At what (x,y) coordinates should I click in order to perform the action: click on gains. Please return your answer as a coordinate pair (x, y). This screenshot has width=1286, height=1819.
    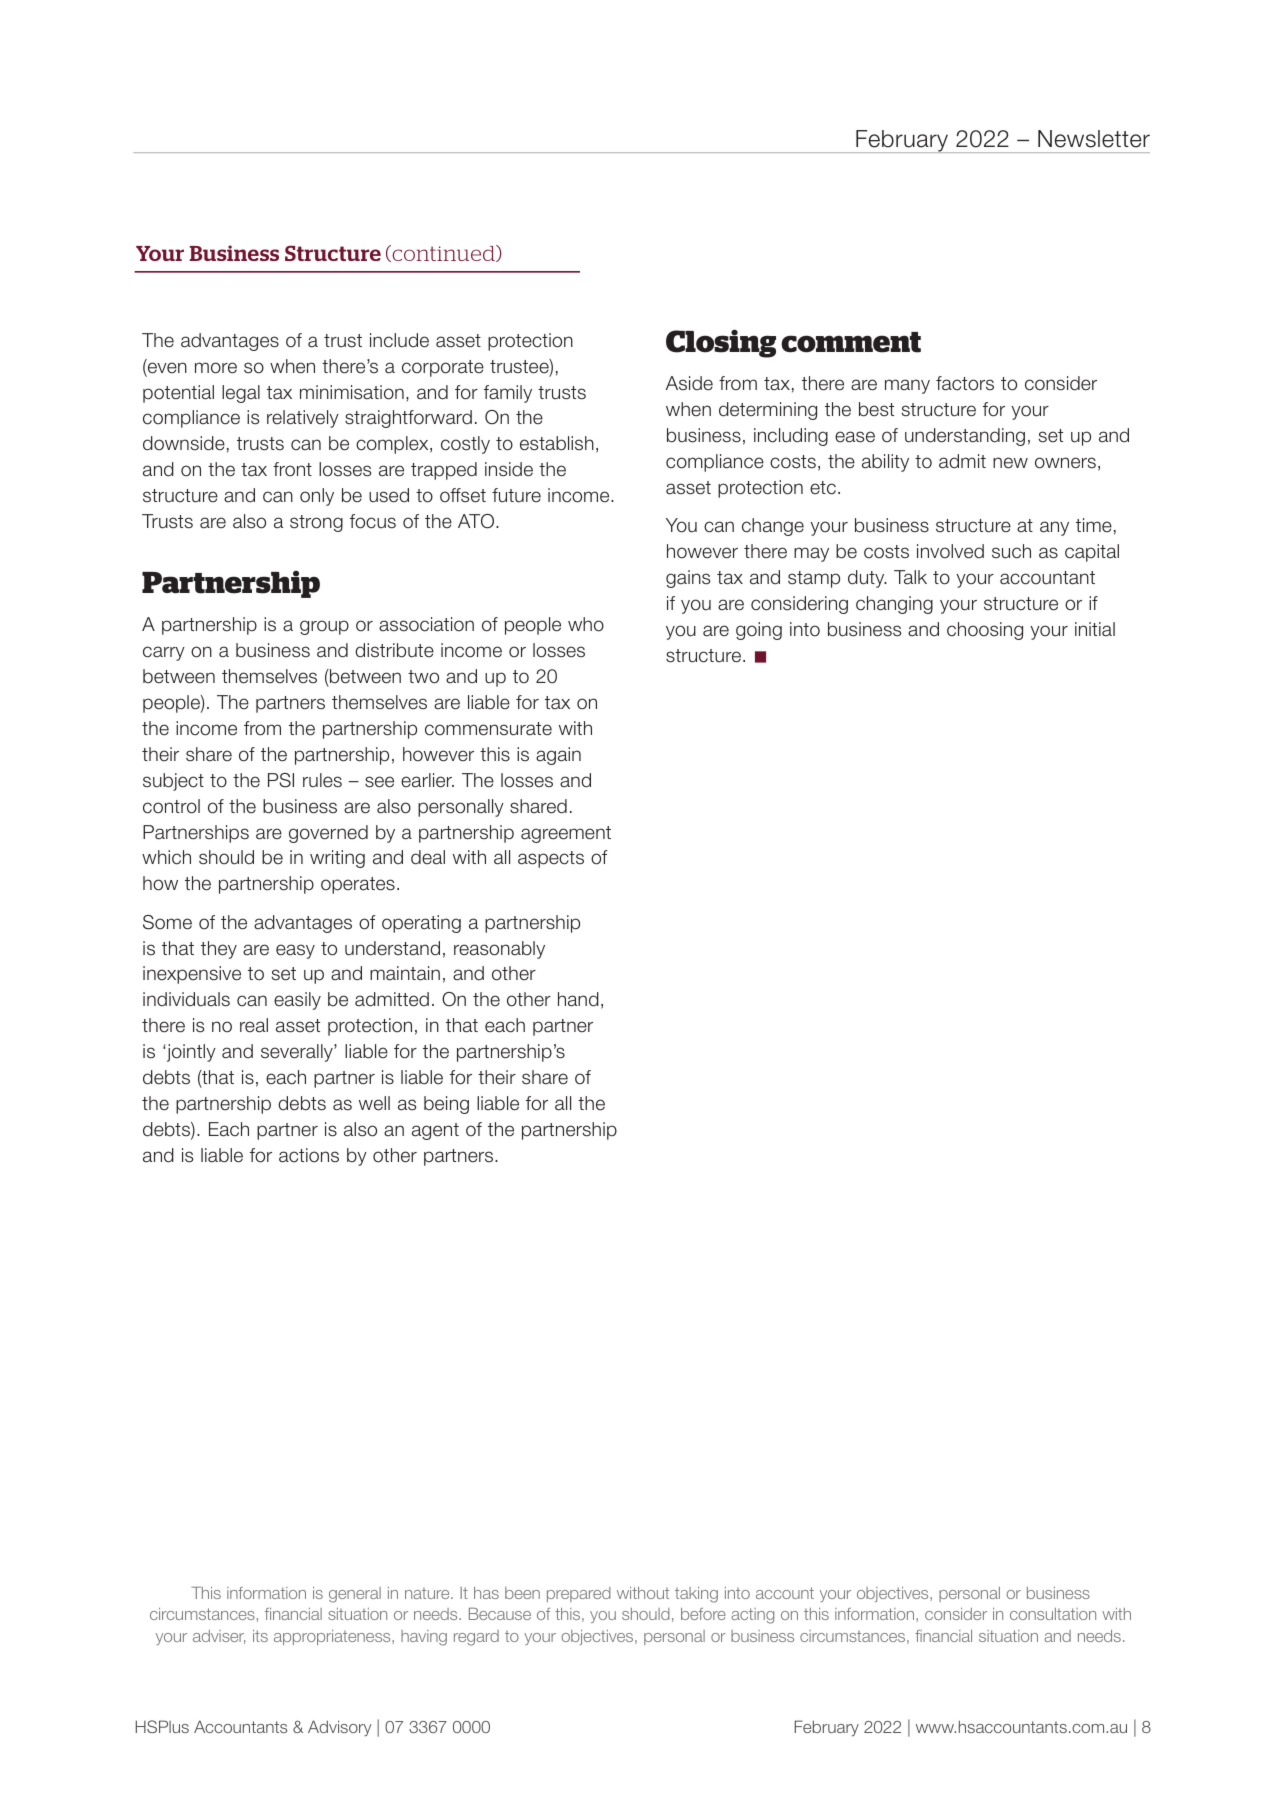
    Looking at the image, I should click on (688, 579).
